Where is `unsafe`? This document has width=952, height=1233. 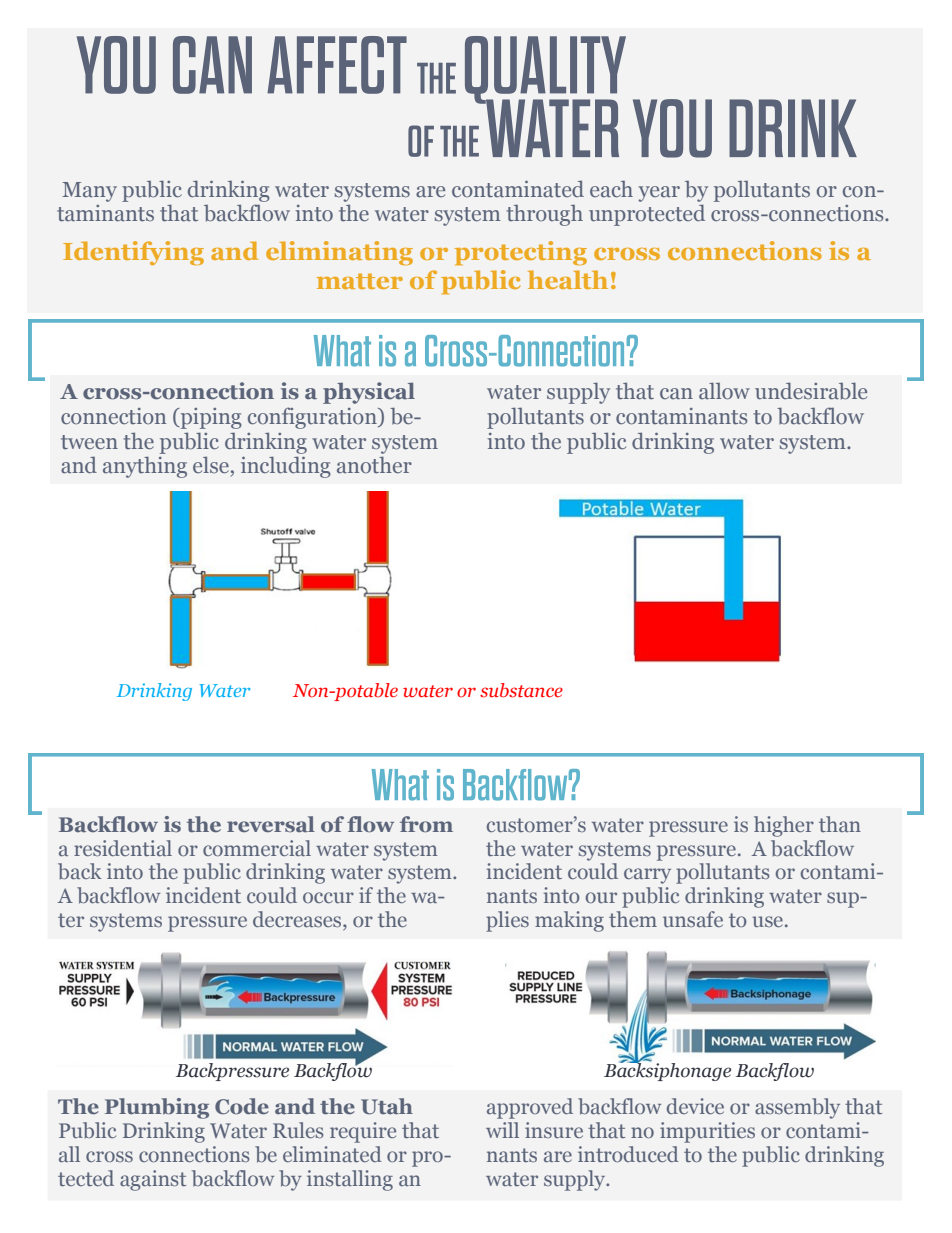
unsafe is located at coordinates (693, 919).
